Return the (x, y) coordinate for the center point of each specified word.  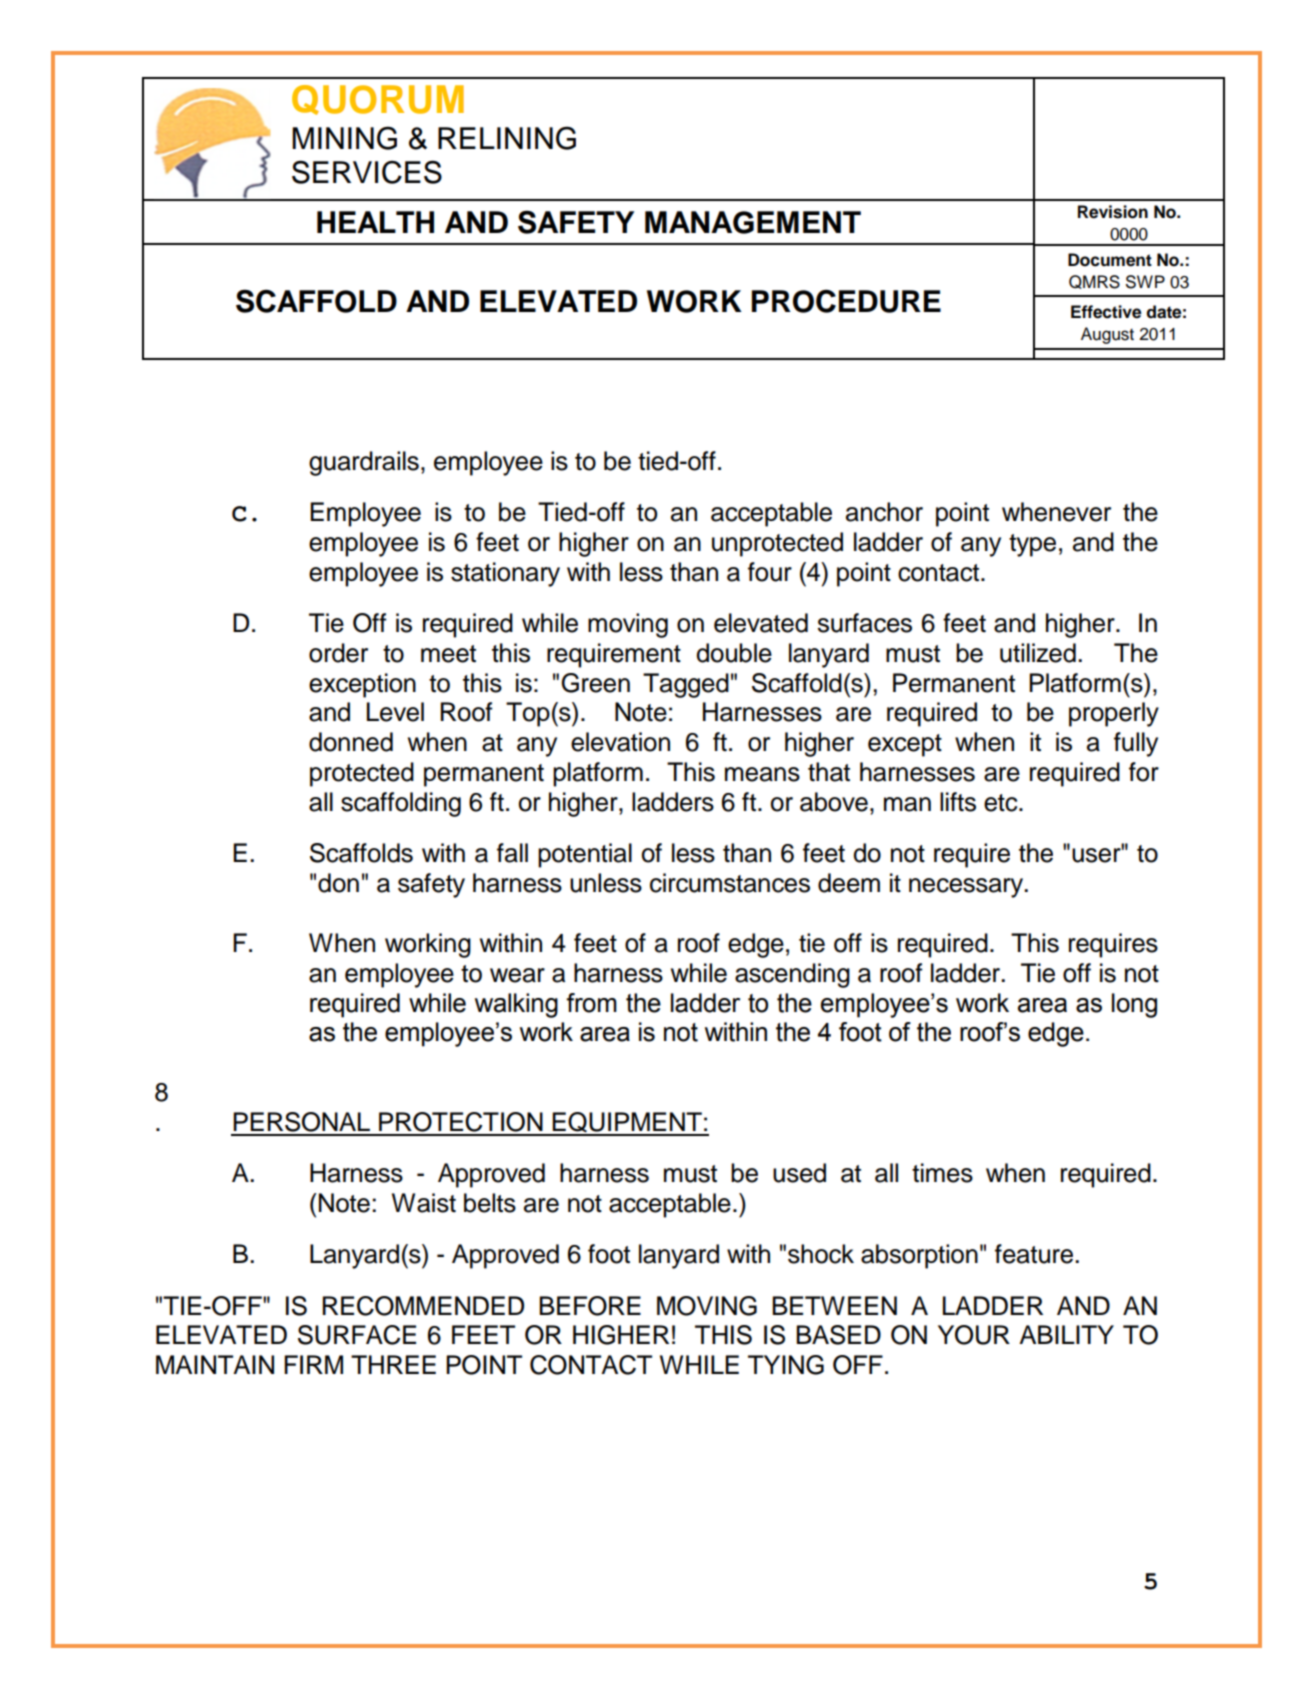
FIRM (313, 1364)
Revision (1113, 212)
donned (351, 742)
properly (1114, 714)
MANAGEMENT (753, 222)
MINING (344, 138)
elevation (620, 742)
